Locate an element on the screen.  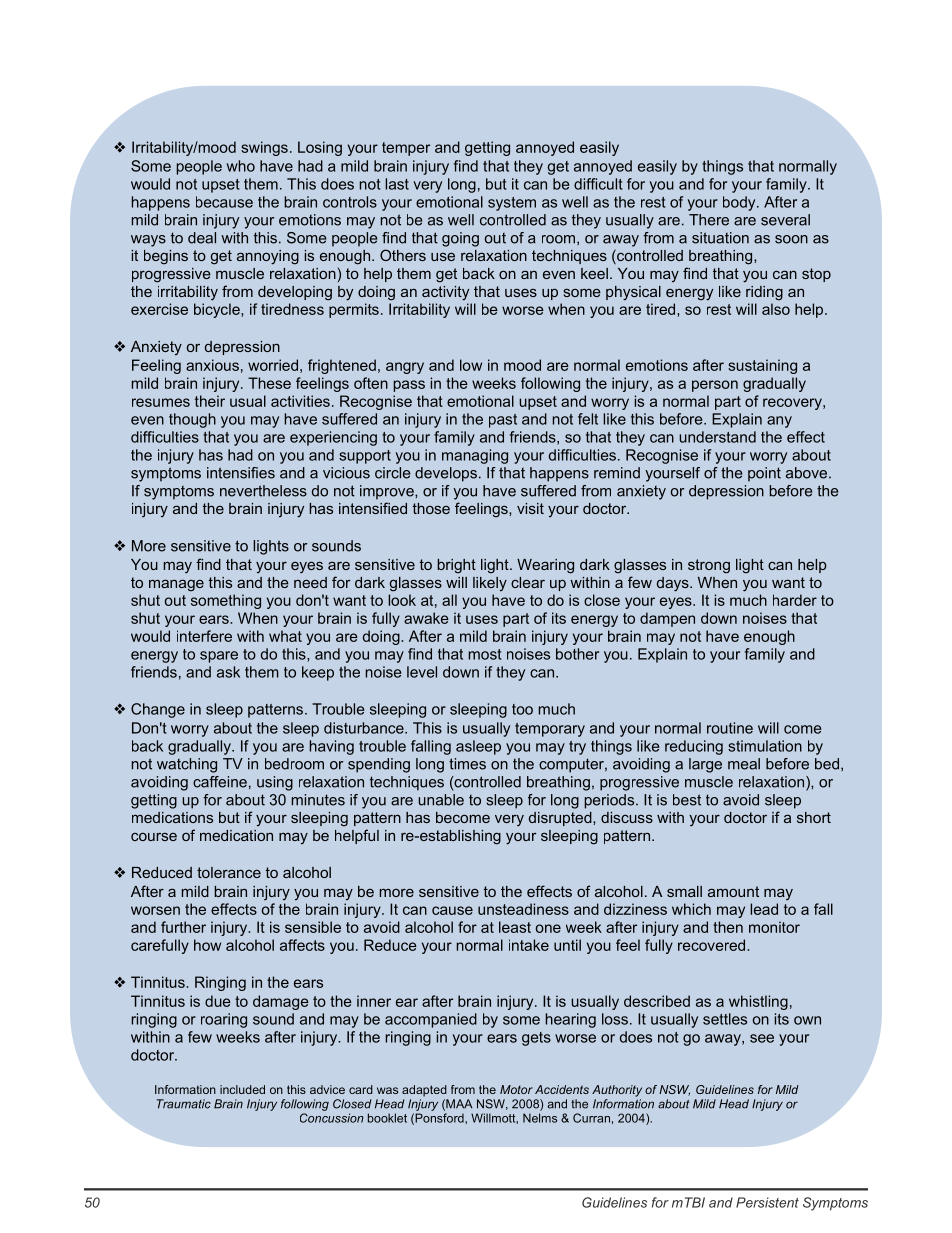
visit is located at coordinates (530, 508).
